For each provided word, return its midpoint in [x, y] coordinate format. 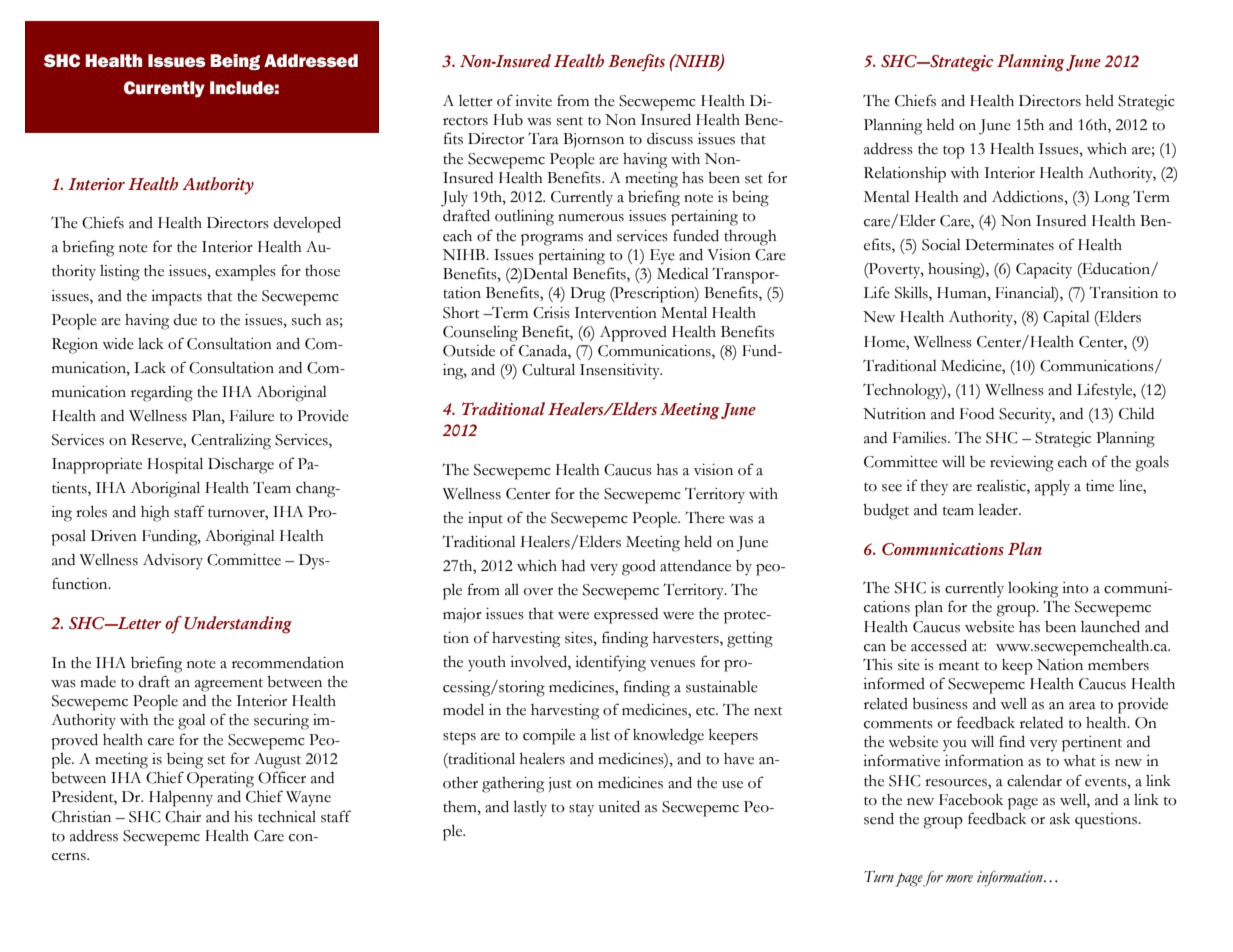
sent [570, 121]
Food [977, 414]
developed [307, 225]
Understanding [238, 625]
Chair [183, 817]
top [954, 152]
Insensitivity [621, 372]
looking [1033, 590]
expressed [626, 616]
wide [118, 344]
